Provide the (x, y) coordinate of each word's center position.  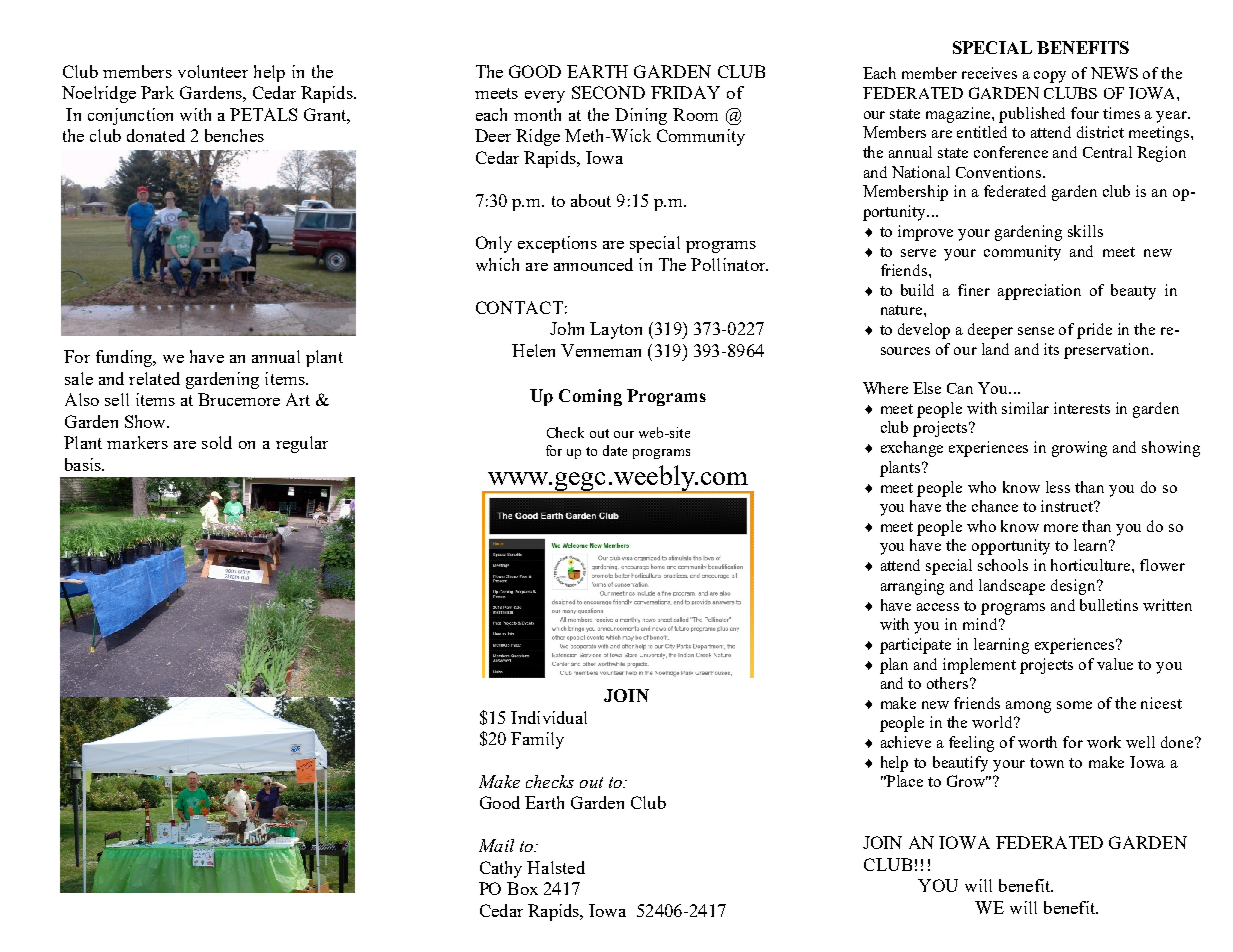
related (154, 378)
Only (494, 244)
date (615, 450)
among (1028, 707)
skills (1085, 231)
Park (157, 92)
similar (1025, 408)
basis (84, 464)
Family (537, 740)
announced (593, 264)
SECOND (608, 92)
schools (1003, 565)
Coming (590, 397)
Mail (496, 845)
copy (1050, 77)
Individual (549, 717)
